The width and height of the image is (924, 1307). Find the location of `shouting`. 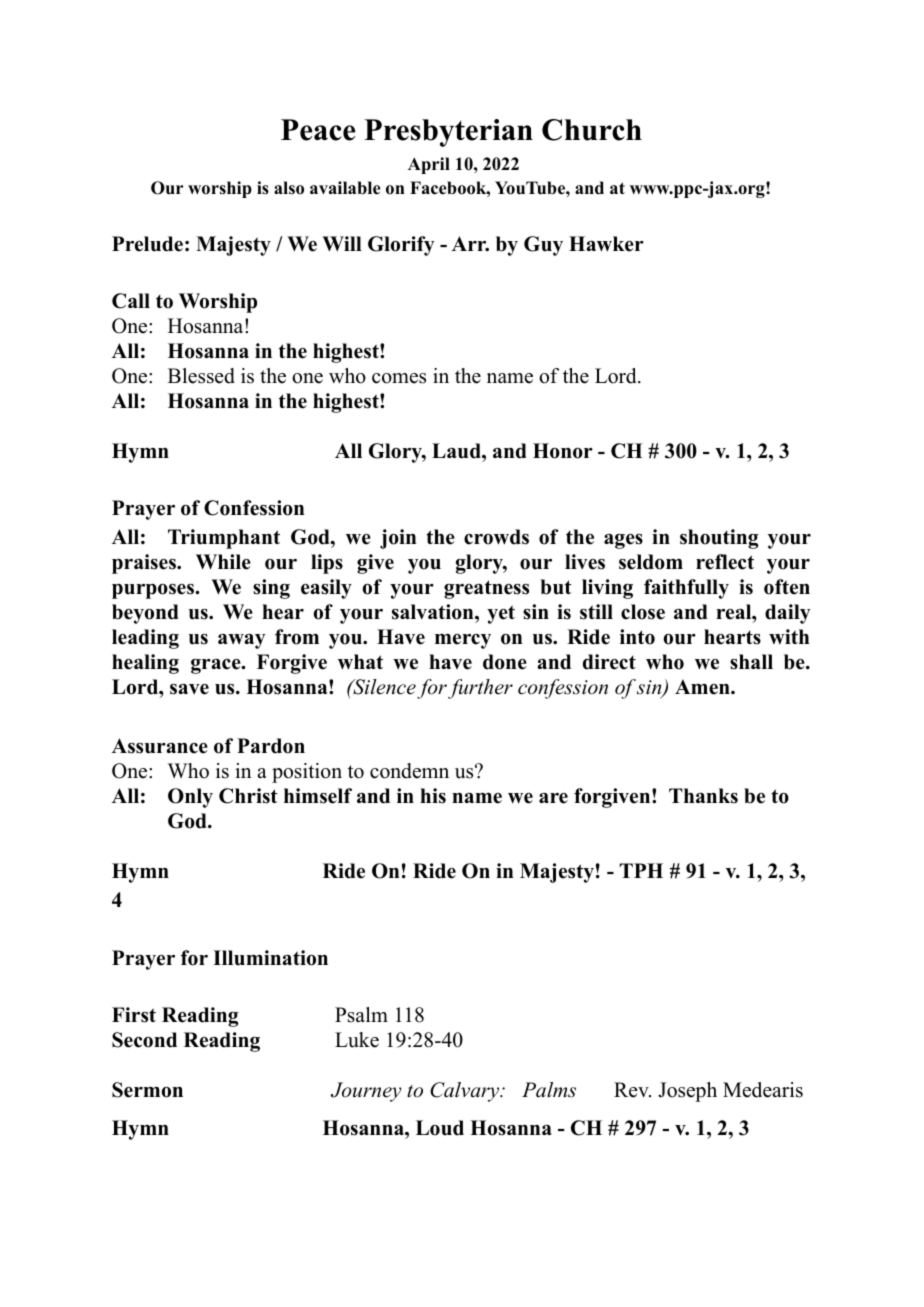

shouting is located at coordinates (719, 539).
